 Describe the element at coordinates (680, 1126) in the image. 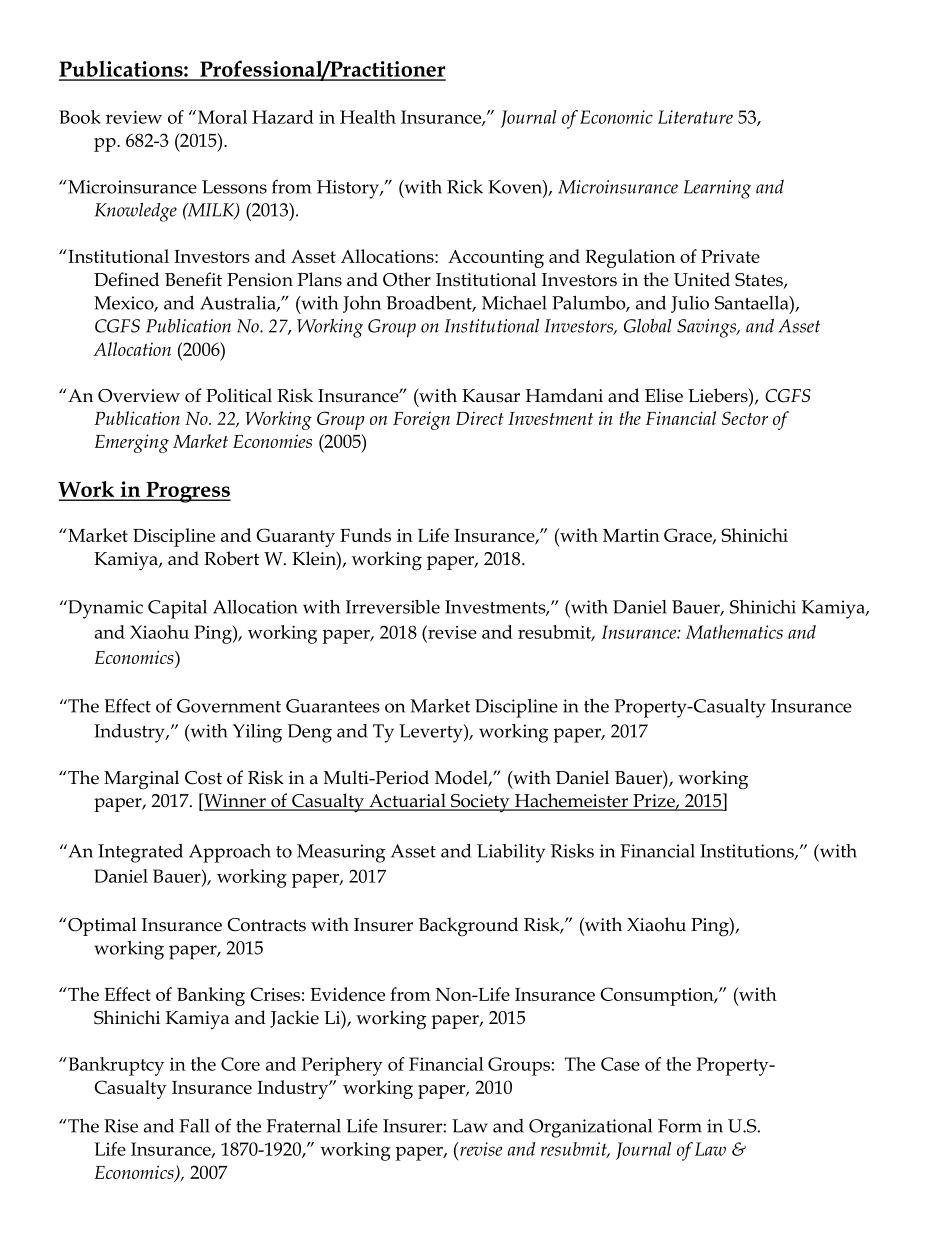

I see `Form` at that location.
